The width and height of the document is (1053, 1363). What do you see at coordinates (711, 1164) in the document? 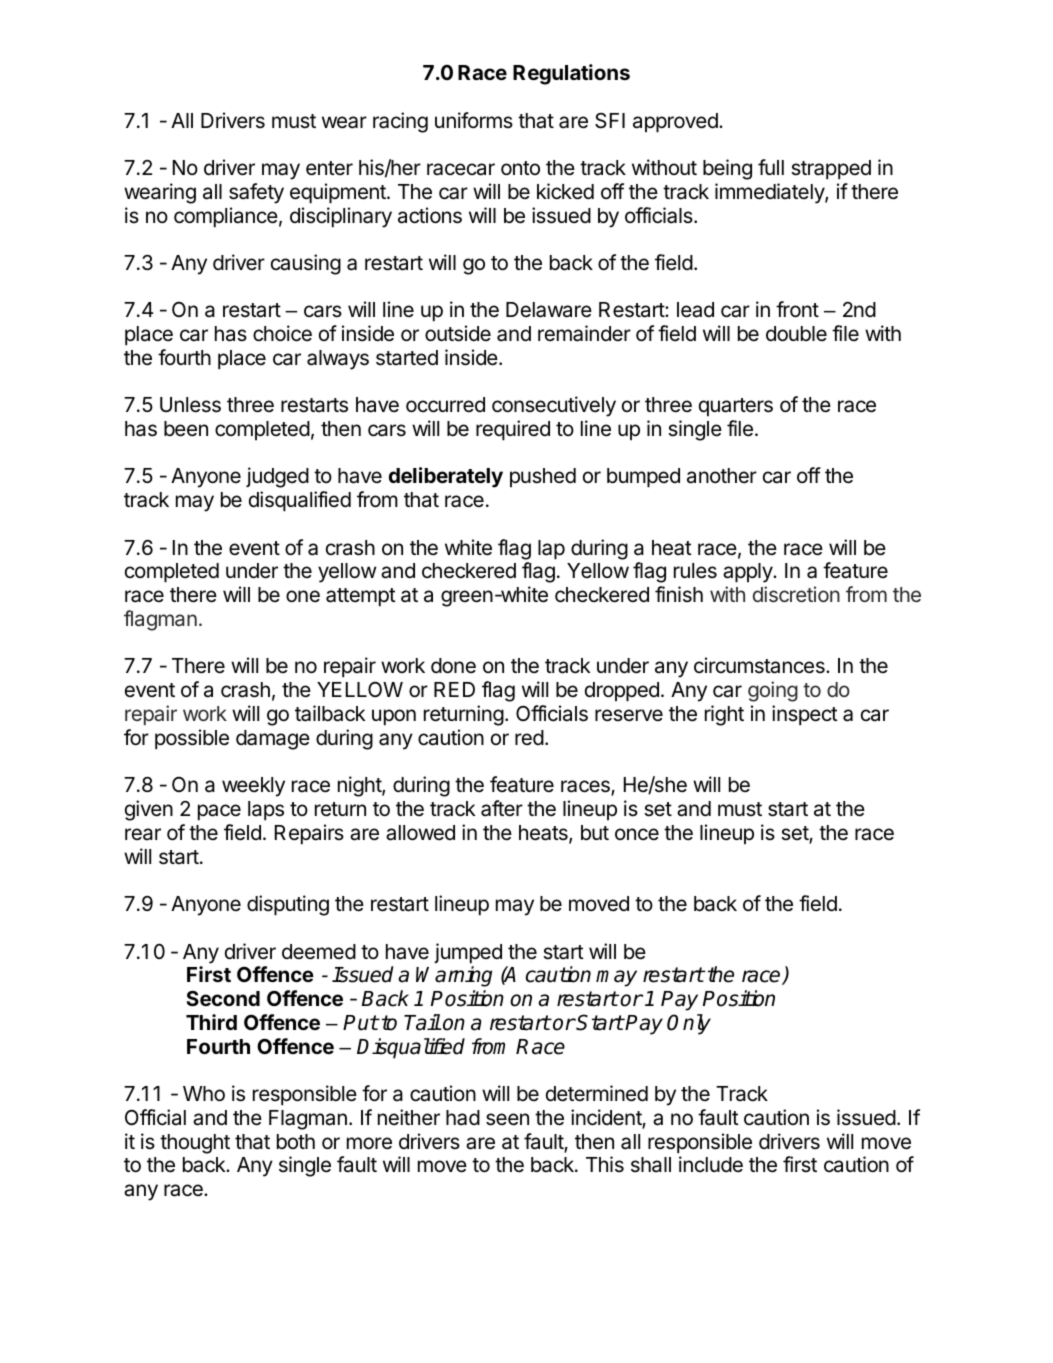
I see `include` at bounding box center [711, 1164].
